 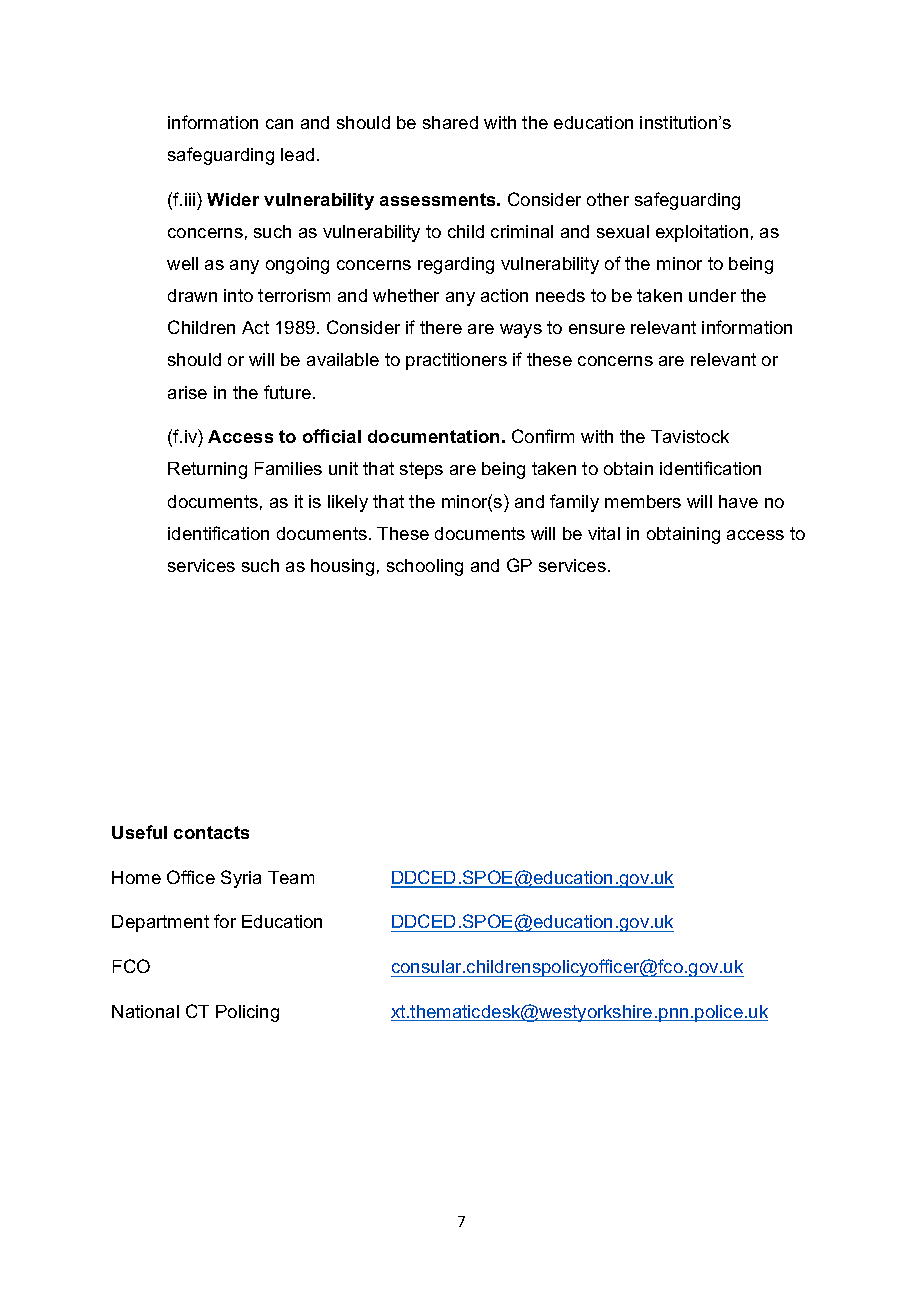 I want to click on Returning, so click(x=207, y=470).
